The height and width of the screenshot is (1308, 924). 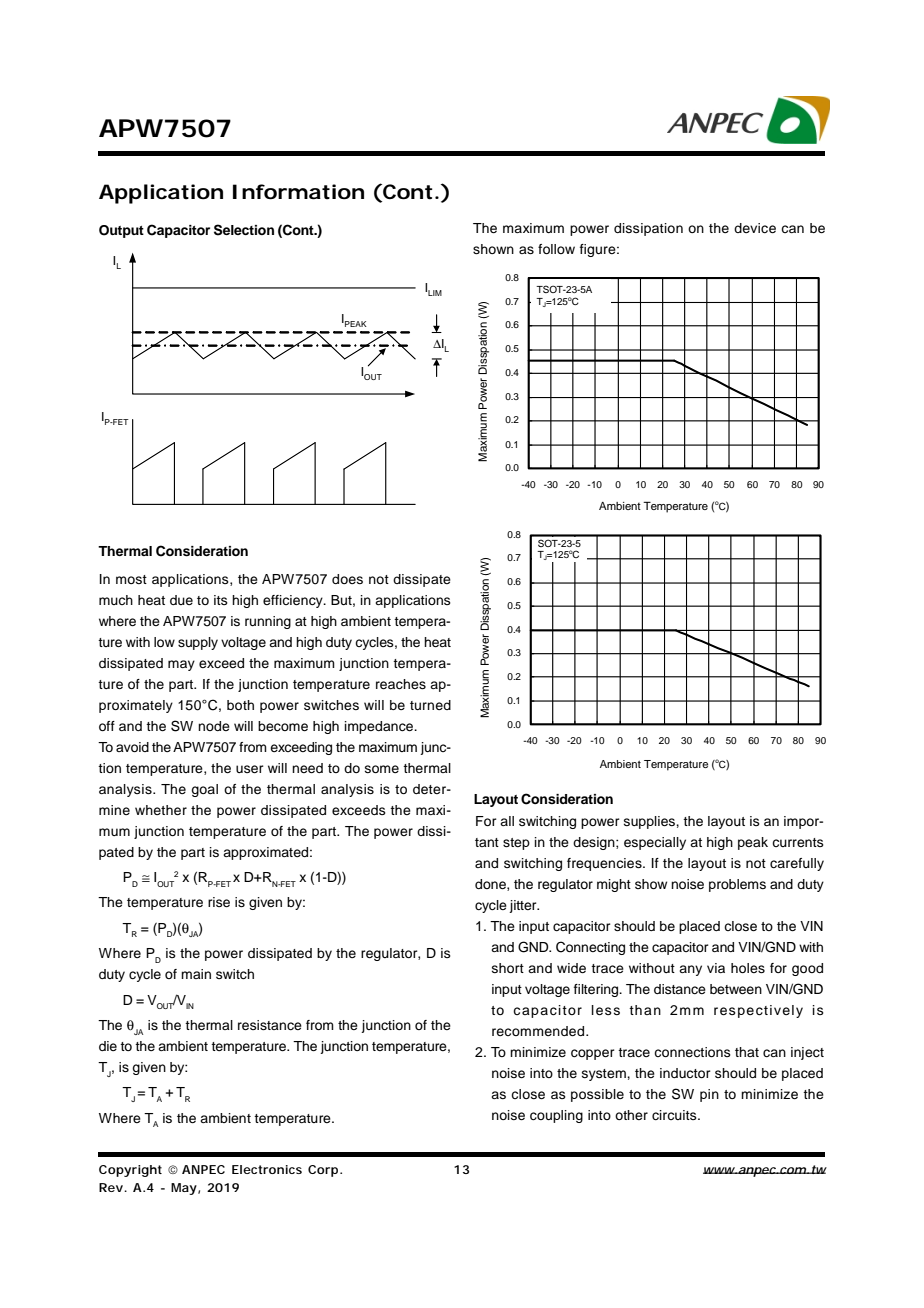 I want to click on jitter, so click(x=524, y=906).
